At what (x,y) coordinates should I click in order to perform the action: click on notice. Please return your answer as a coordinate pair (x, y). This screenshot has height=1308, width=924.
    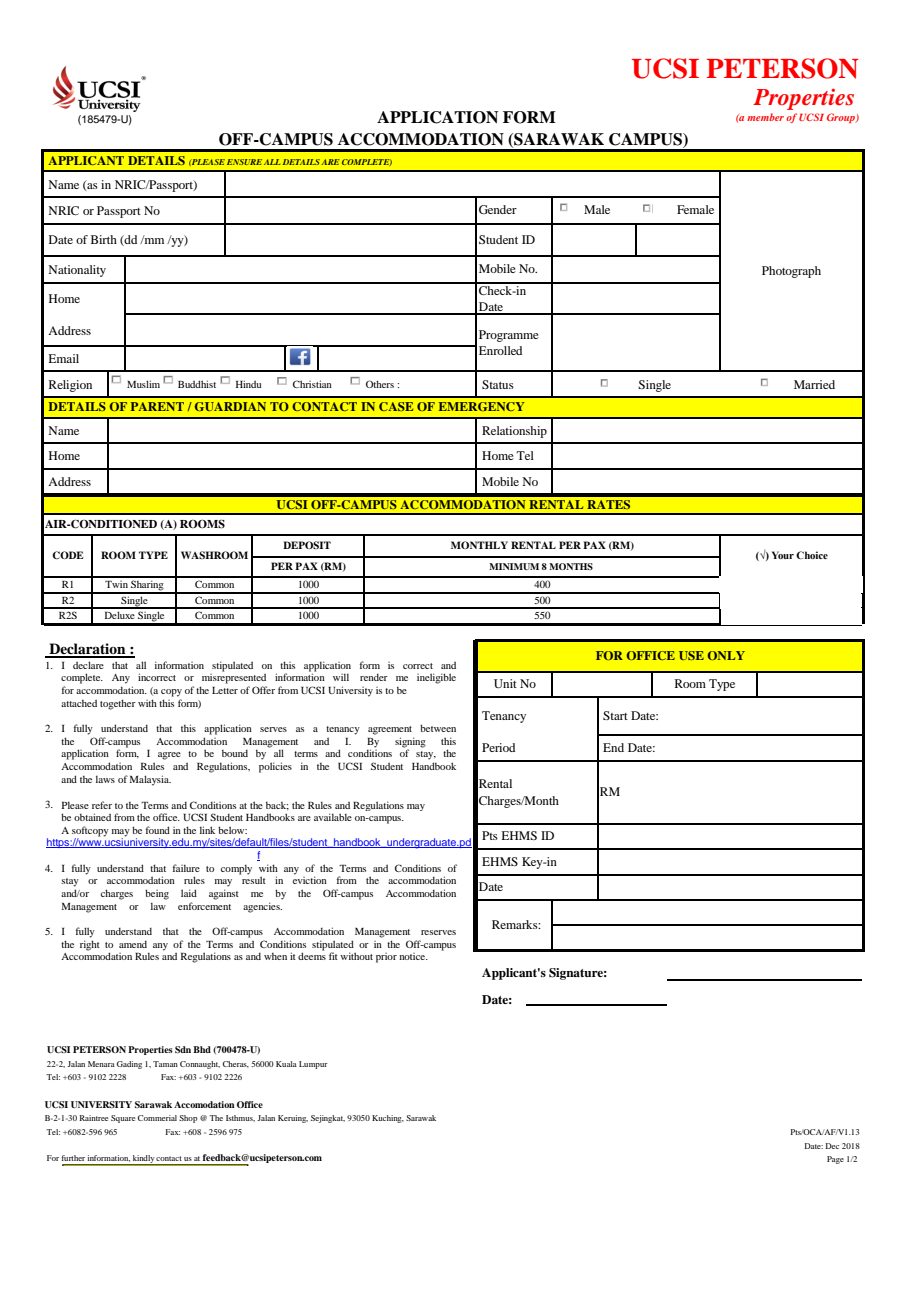
    Looking at the image, I should click on (413, 956).
